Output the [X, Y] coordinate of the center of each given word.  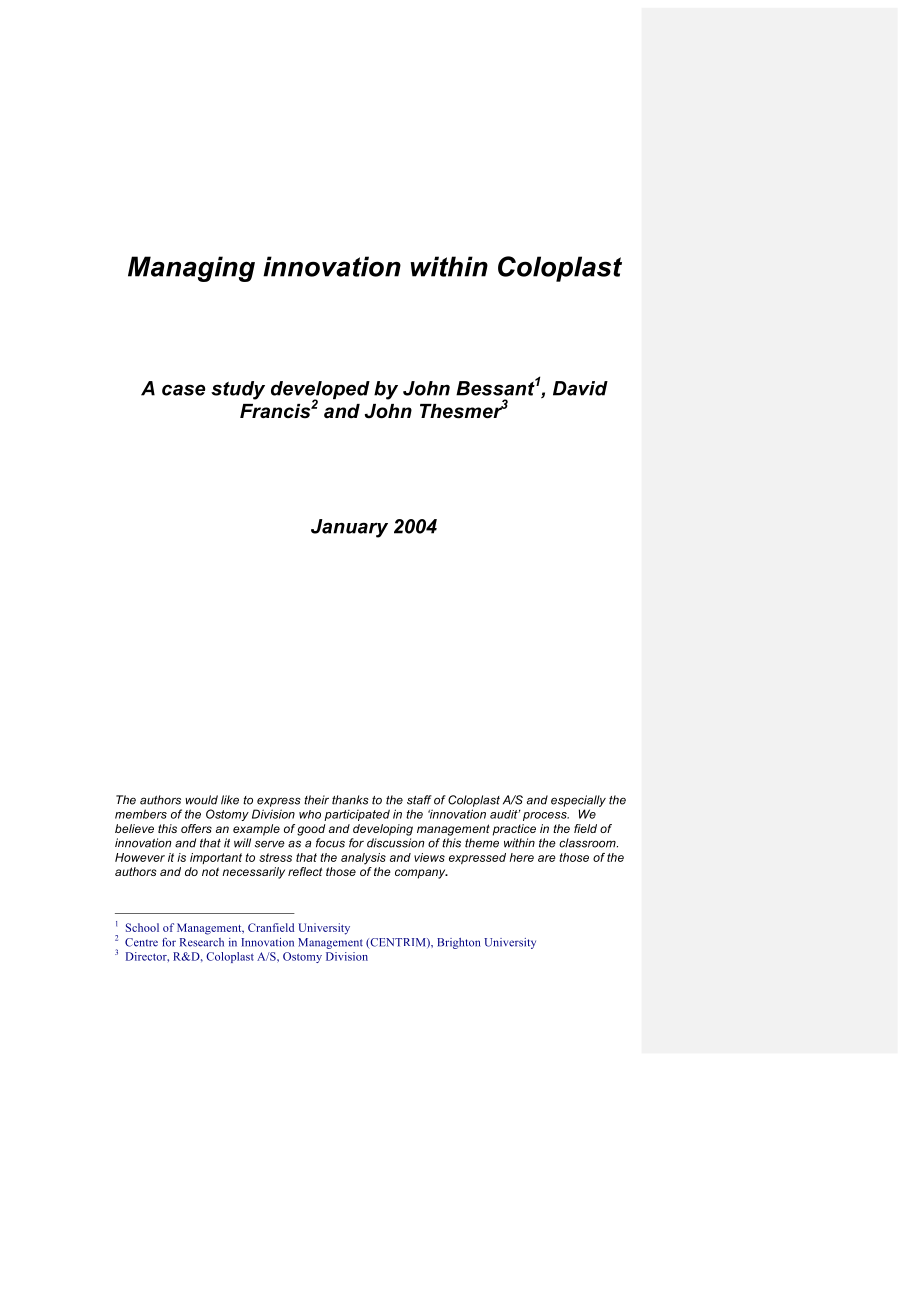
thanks [350, 800]
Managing [191, 269]
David [580, 388]
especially [578, 801]
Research [202, 942]
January [349, 528]
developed [320, 391]
